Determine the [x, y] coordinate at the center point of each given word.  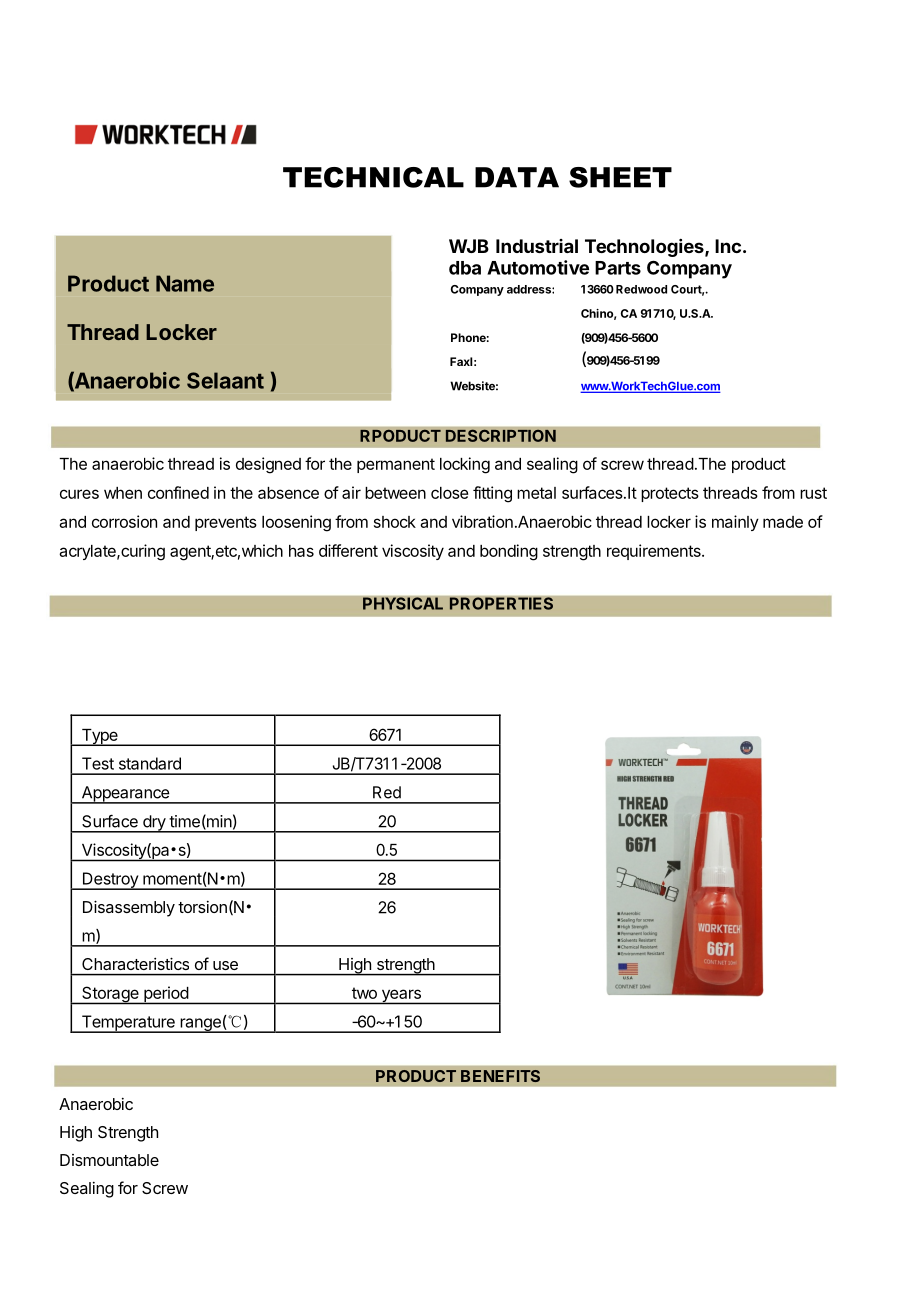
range [200, 1025]
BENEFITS [500, 1076]
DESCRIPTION [500, 435]
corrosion [124, 521]
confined [178, 492]
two [364, 993]
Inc [728, 246]
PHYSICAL [403, 603]
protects [670, 494]
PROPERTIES [501, 603]
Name [185, 283]
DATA [517, 177]
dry [154, 824]
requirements [655, 552]
